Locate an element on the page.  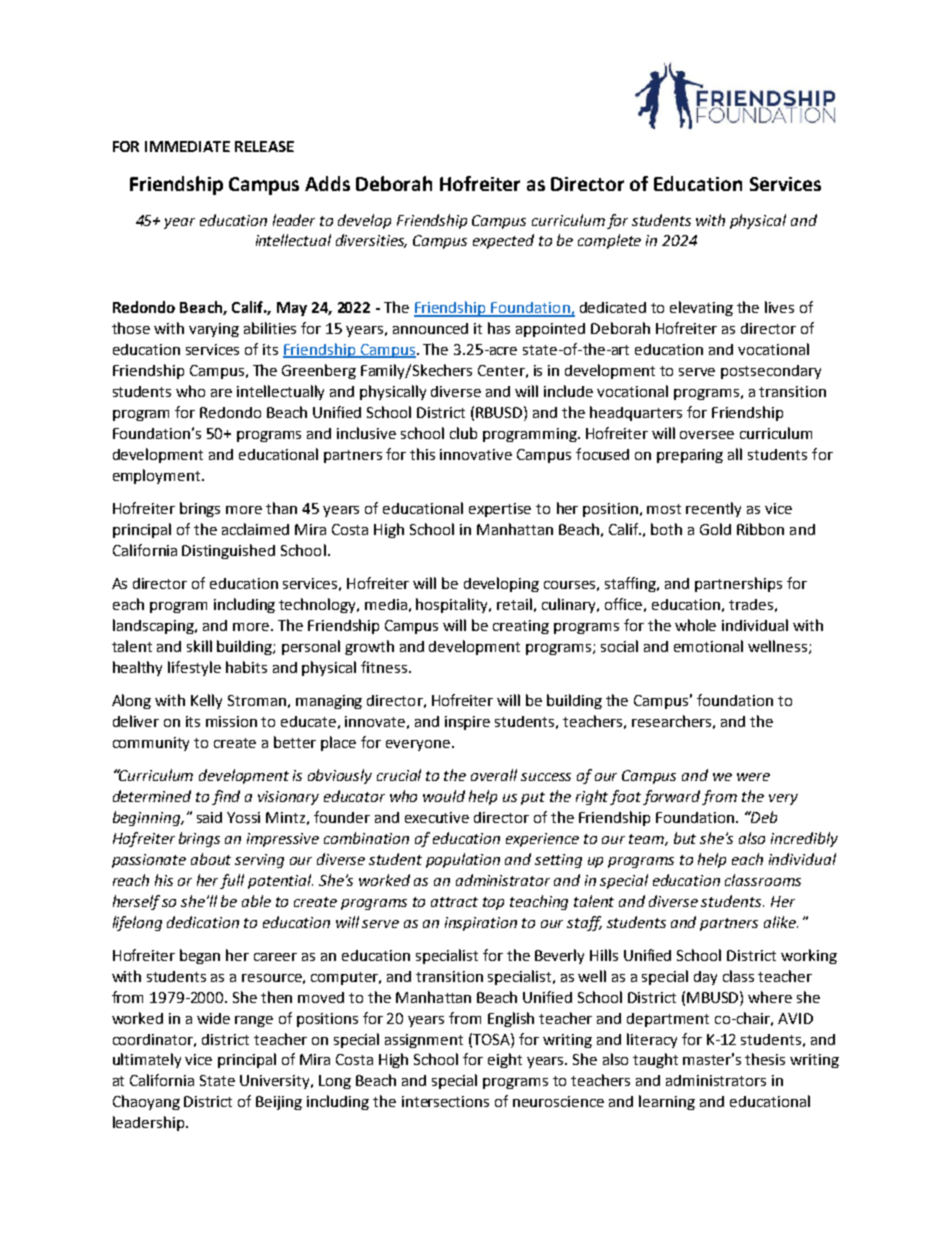
RELEASE is located at coordinates (264, 146).
